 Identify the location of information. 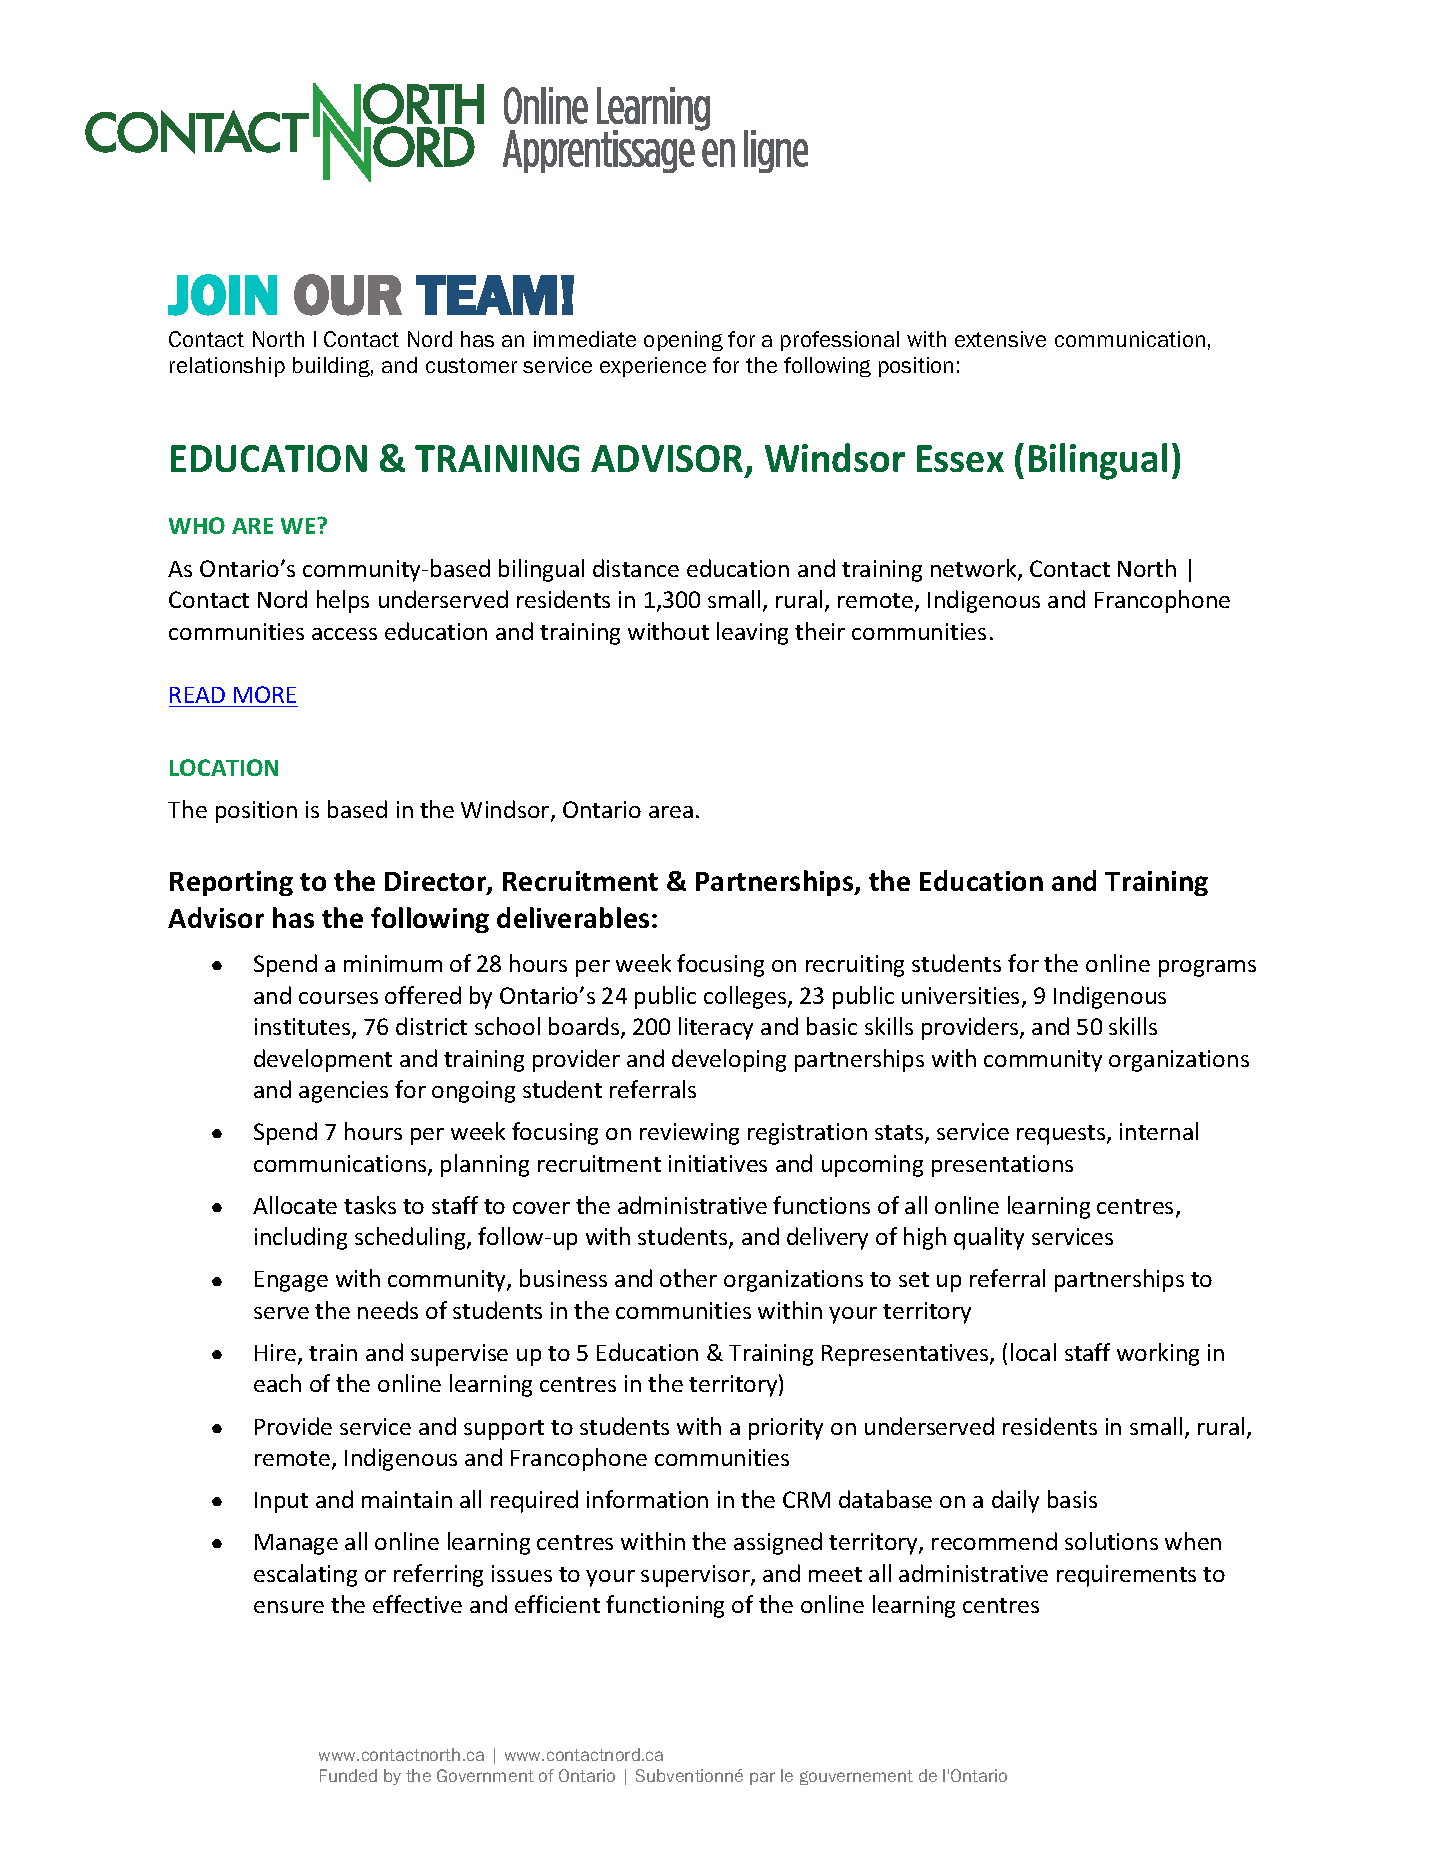
(647, 1499).
